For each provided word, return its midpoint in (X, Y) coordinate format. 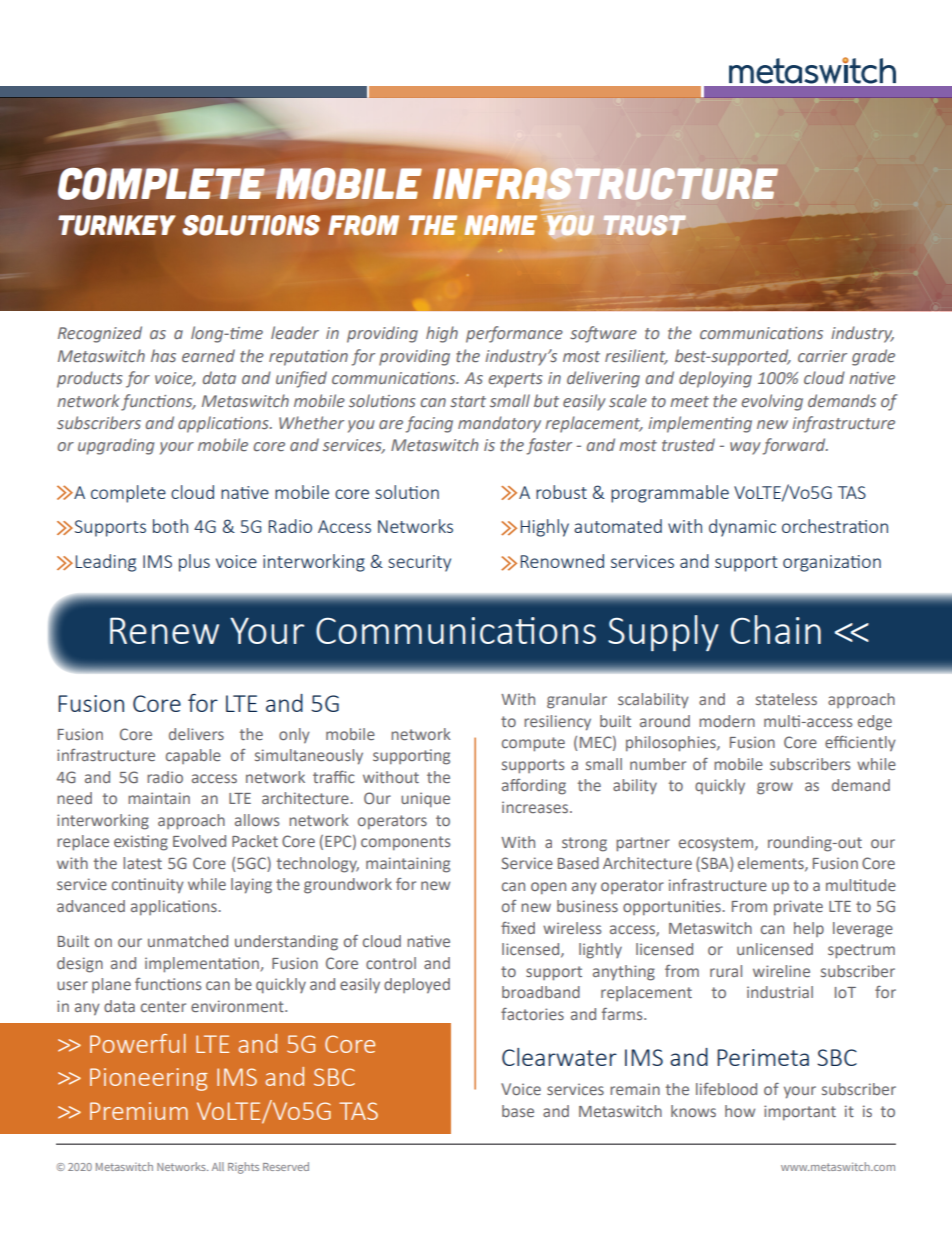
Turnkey (117, 225)
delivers (196, 734)
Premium (139, 1111)
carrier (822, 356)
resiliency (557, 723)
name (501, 225)
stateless (786, 699)
